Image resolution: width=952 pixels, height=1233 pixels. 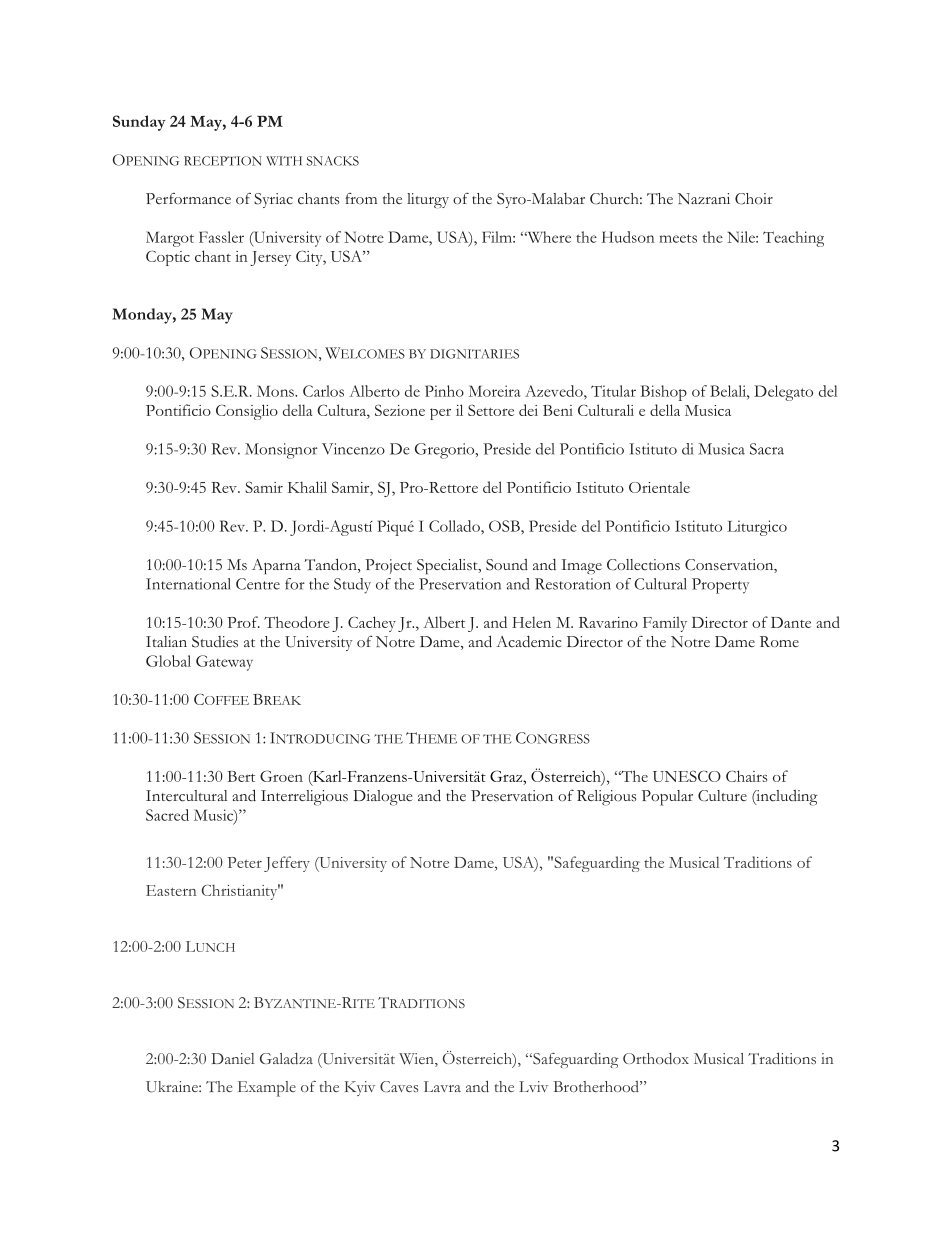 What do you see at coordinates (223, 161) in the screenshot?
I see `RECEPTION` at bounding box center [223, 161].
